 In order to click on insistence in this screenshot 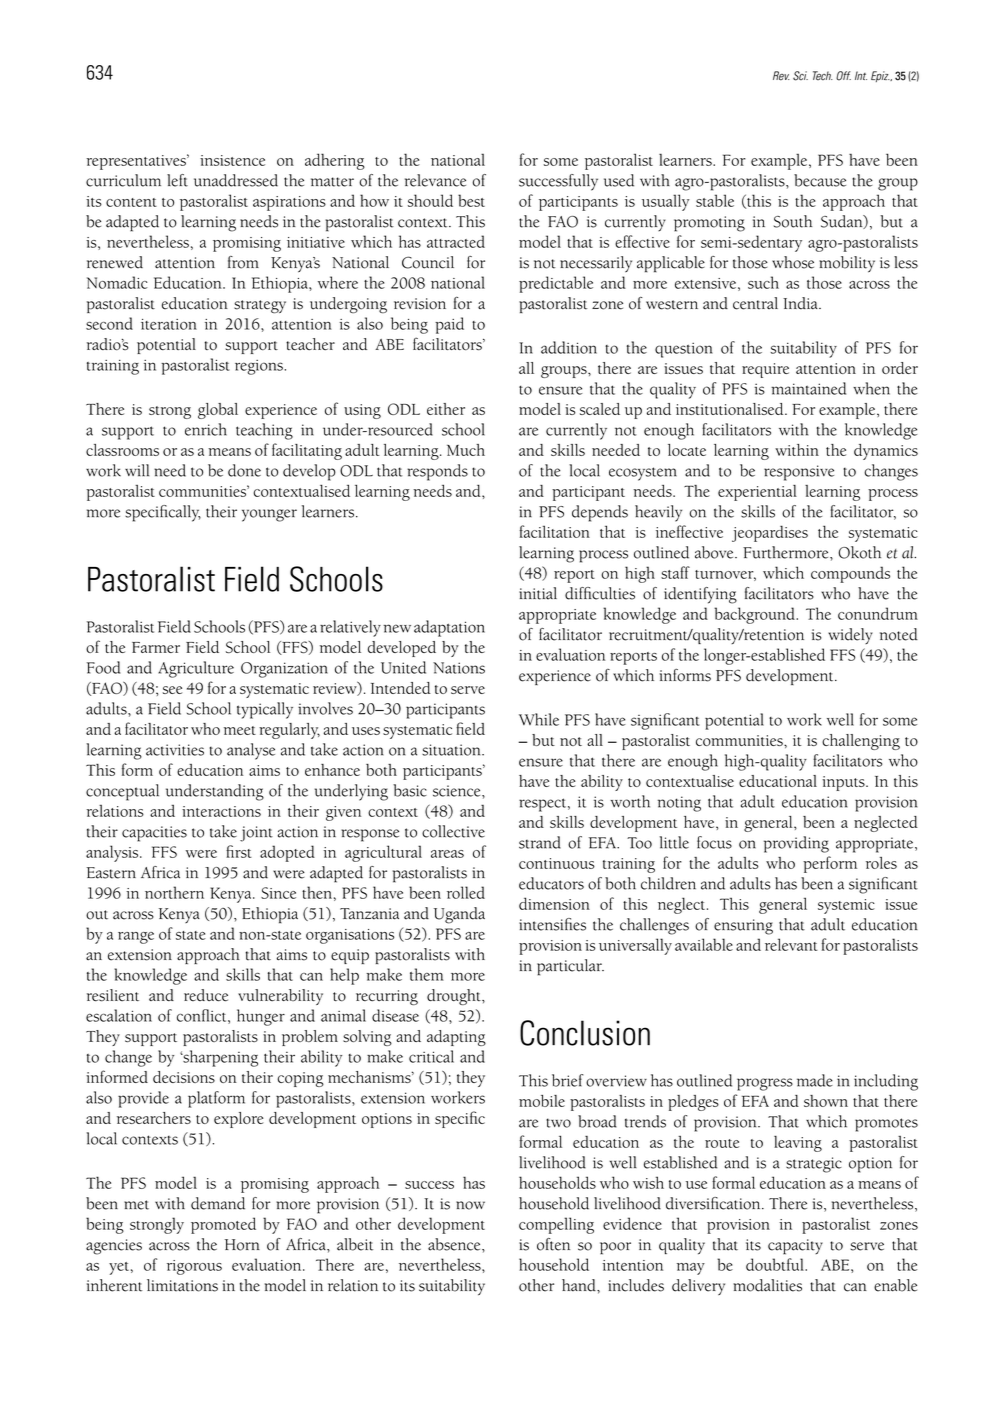, I will do `click(232, 160)`.
